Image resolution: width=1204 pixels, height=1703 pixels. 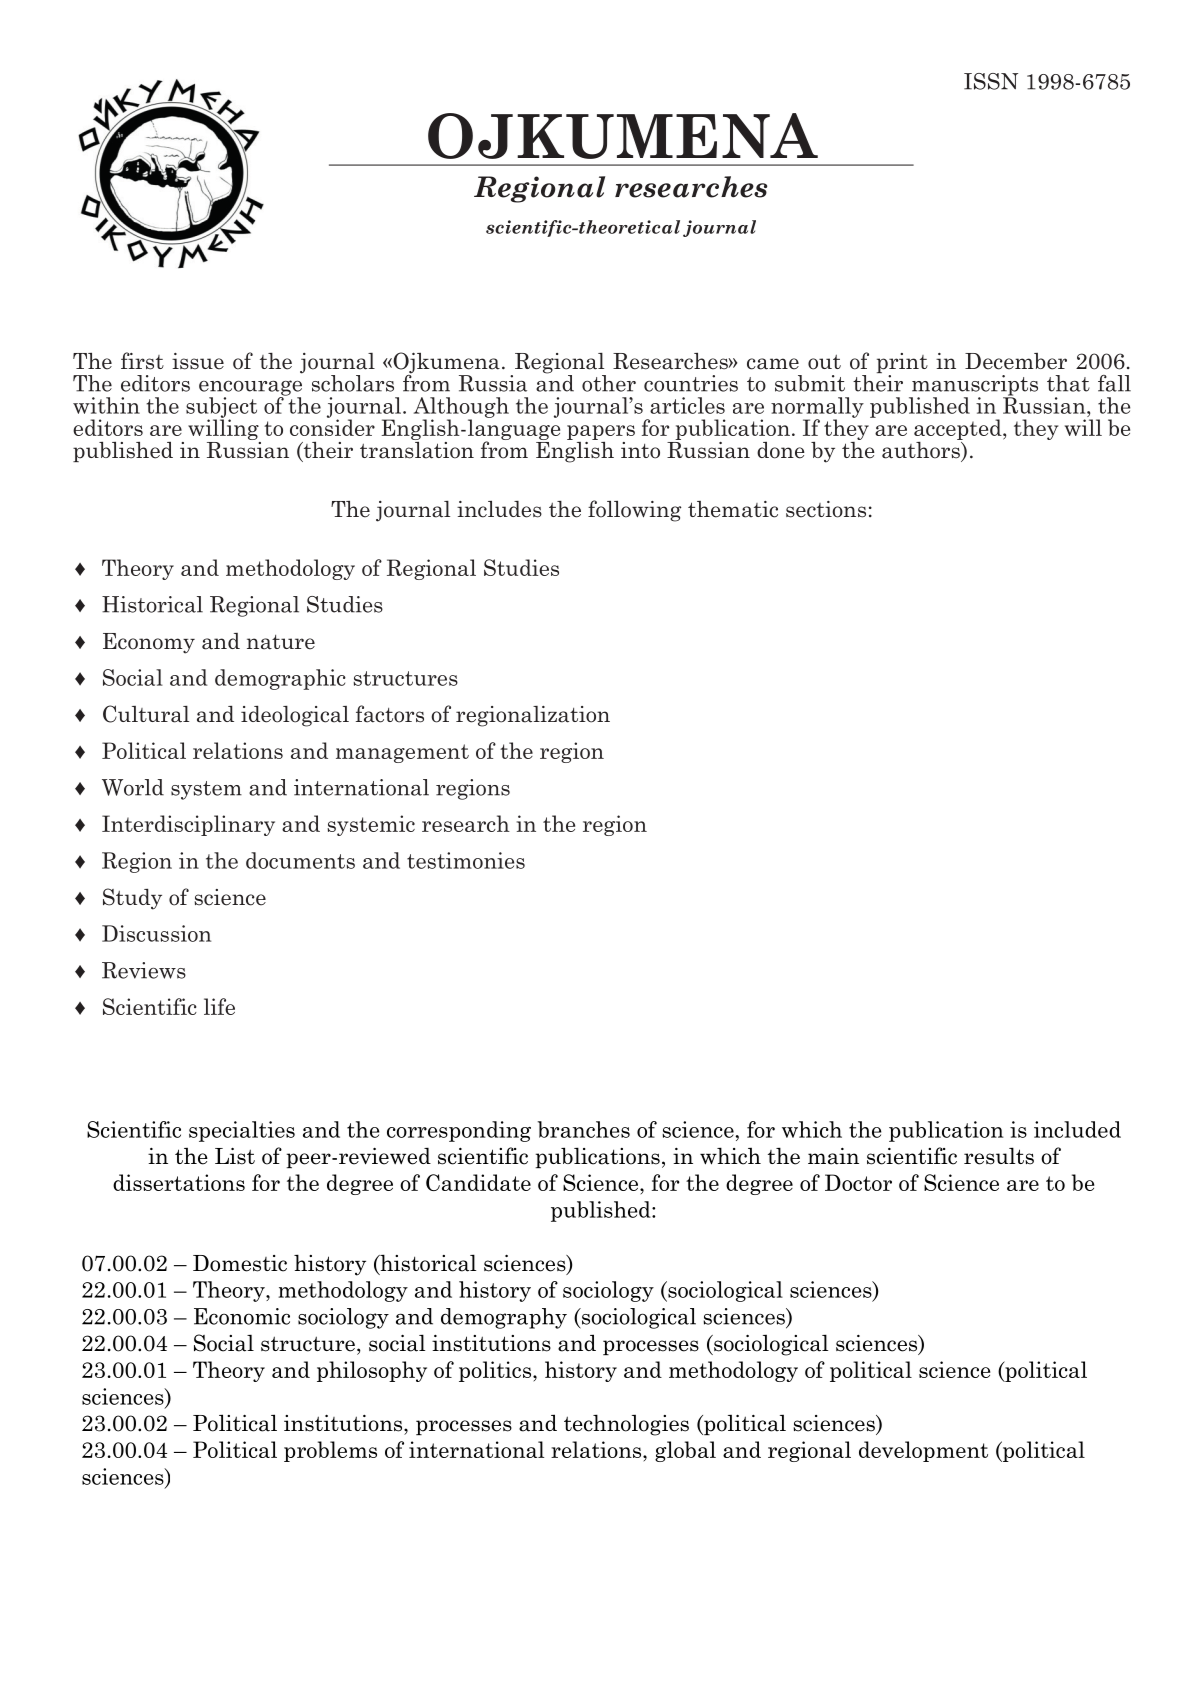 I want to click on Interdisciplinary, so click(x=188, y=825).
